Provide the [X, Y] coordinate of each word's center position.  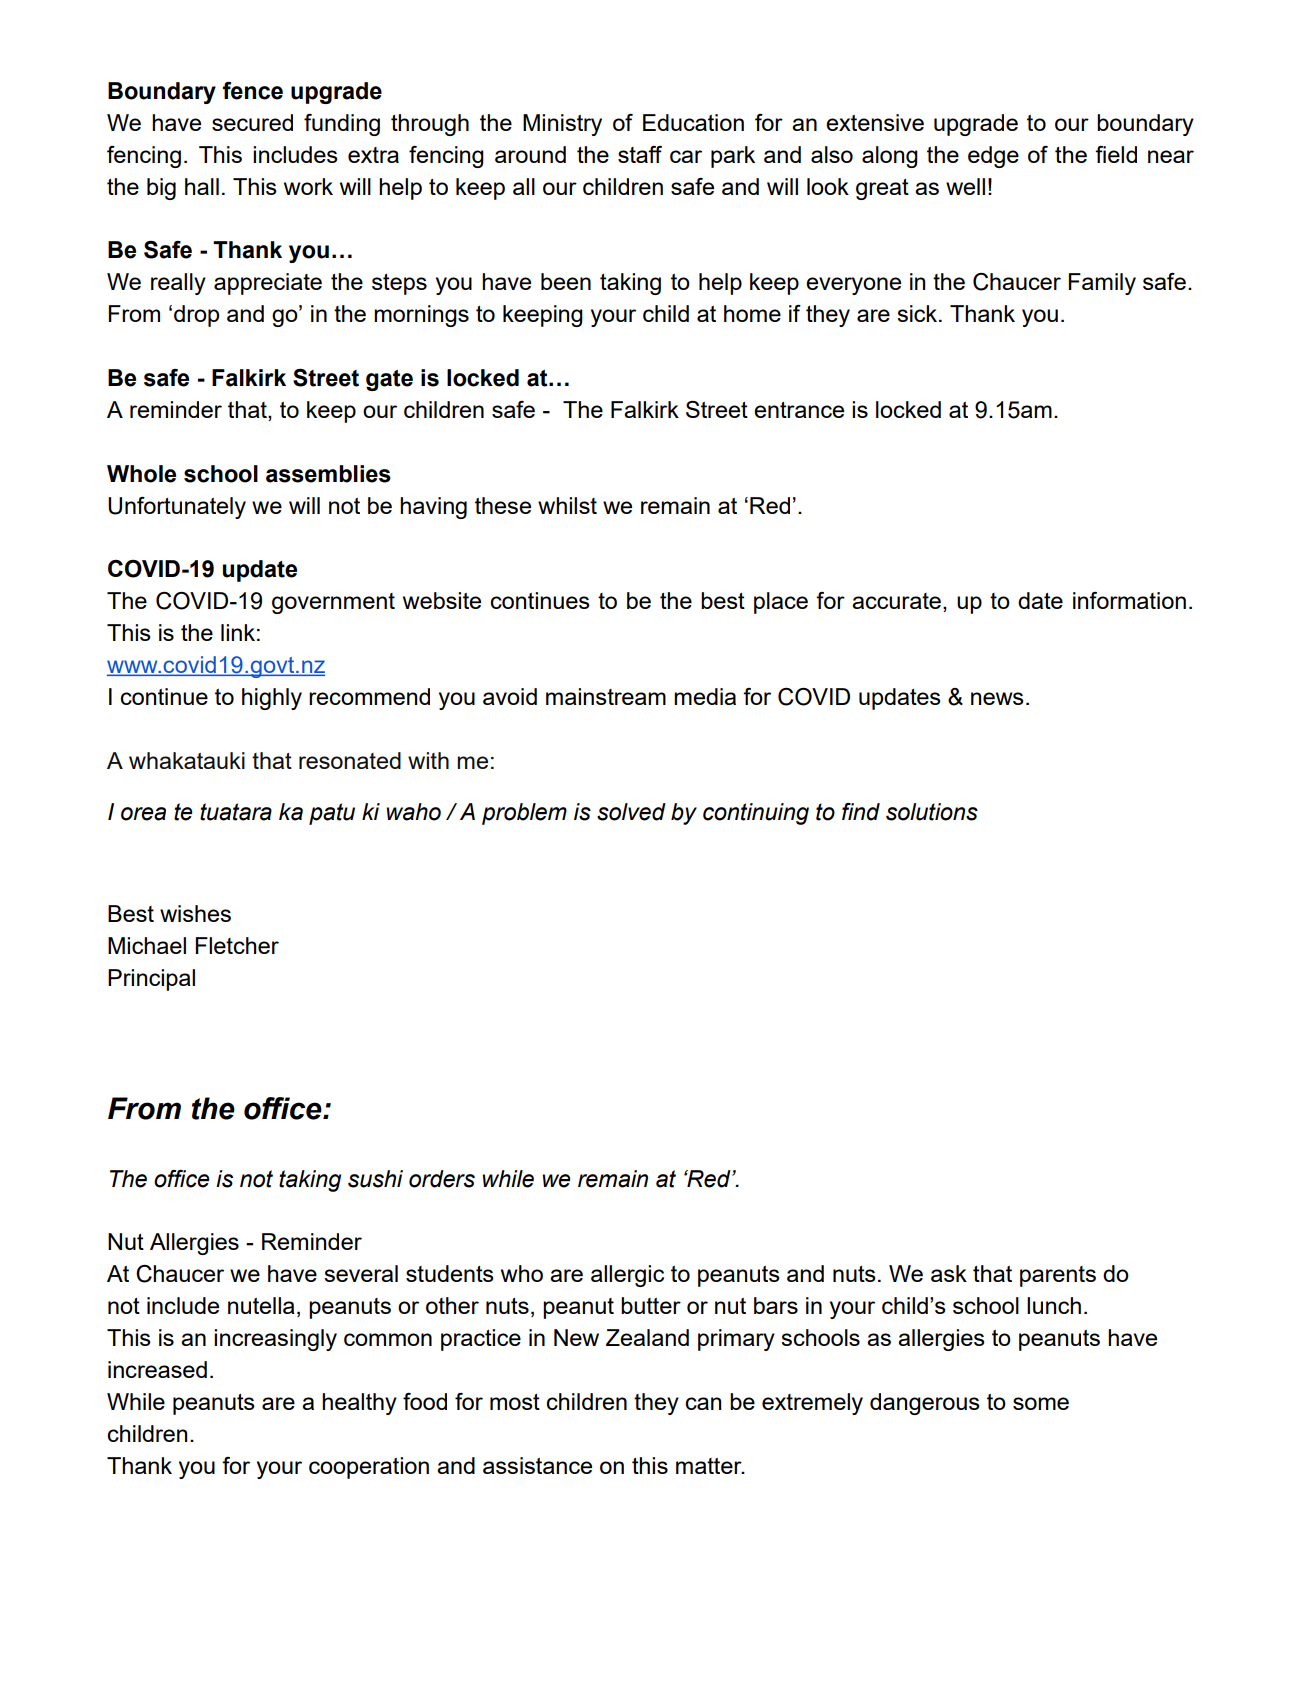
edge [993, 157]
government [333, 603]
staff [640, 154]
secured [252, 122]
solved [631, 812]
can [703, 1403]
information [1129, 600]
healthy [359, 1404]
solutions [932, 812]
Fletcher [237, 945]
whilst [567, 505]
